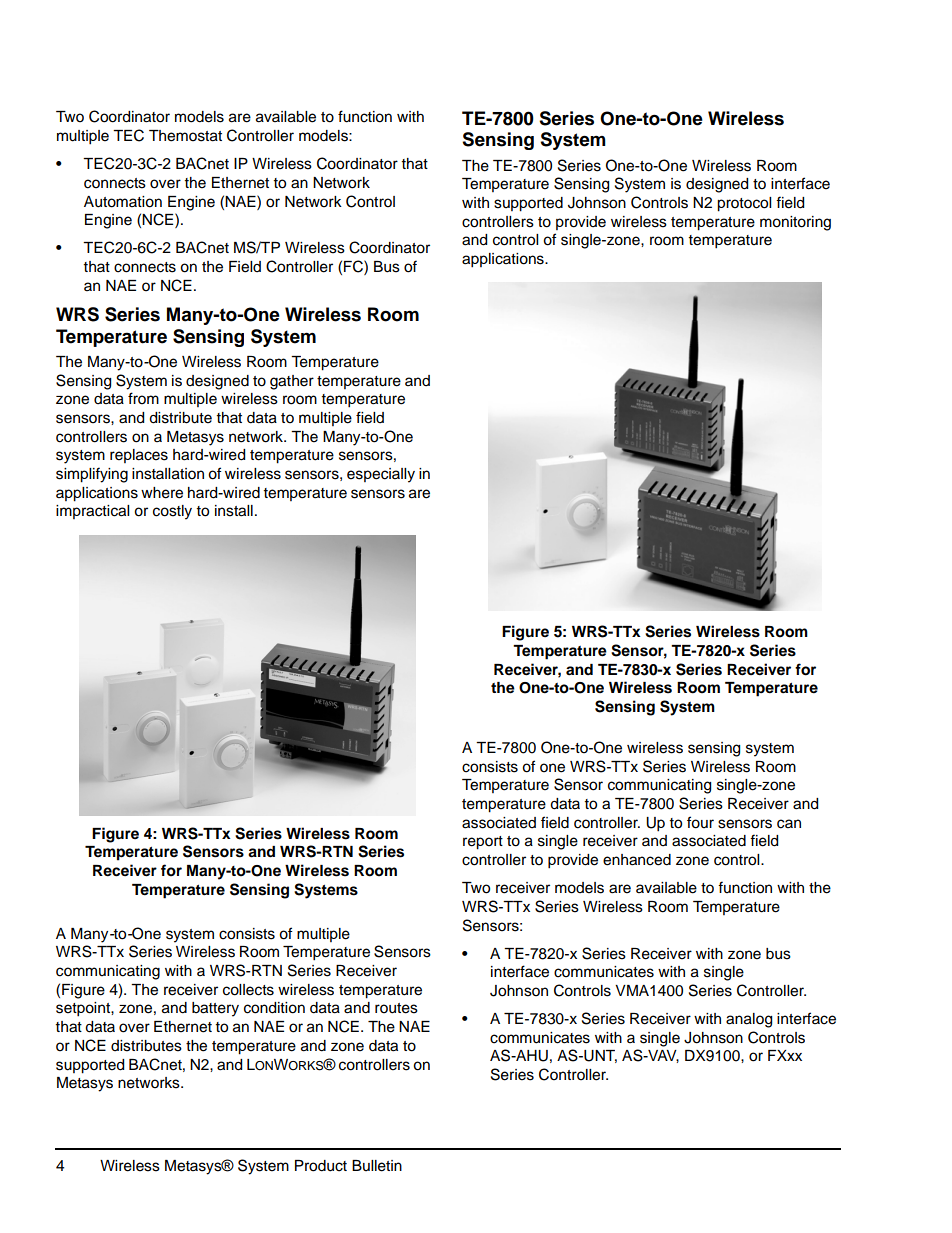  Describe the element at coordinates (700, 822) in the screenshot. I see `four` at that location.
